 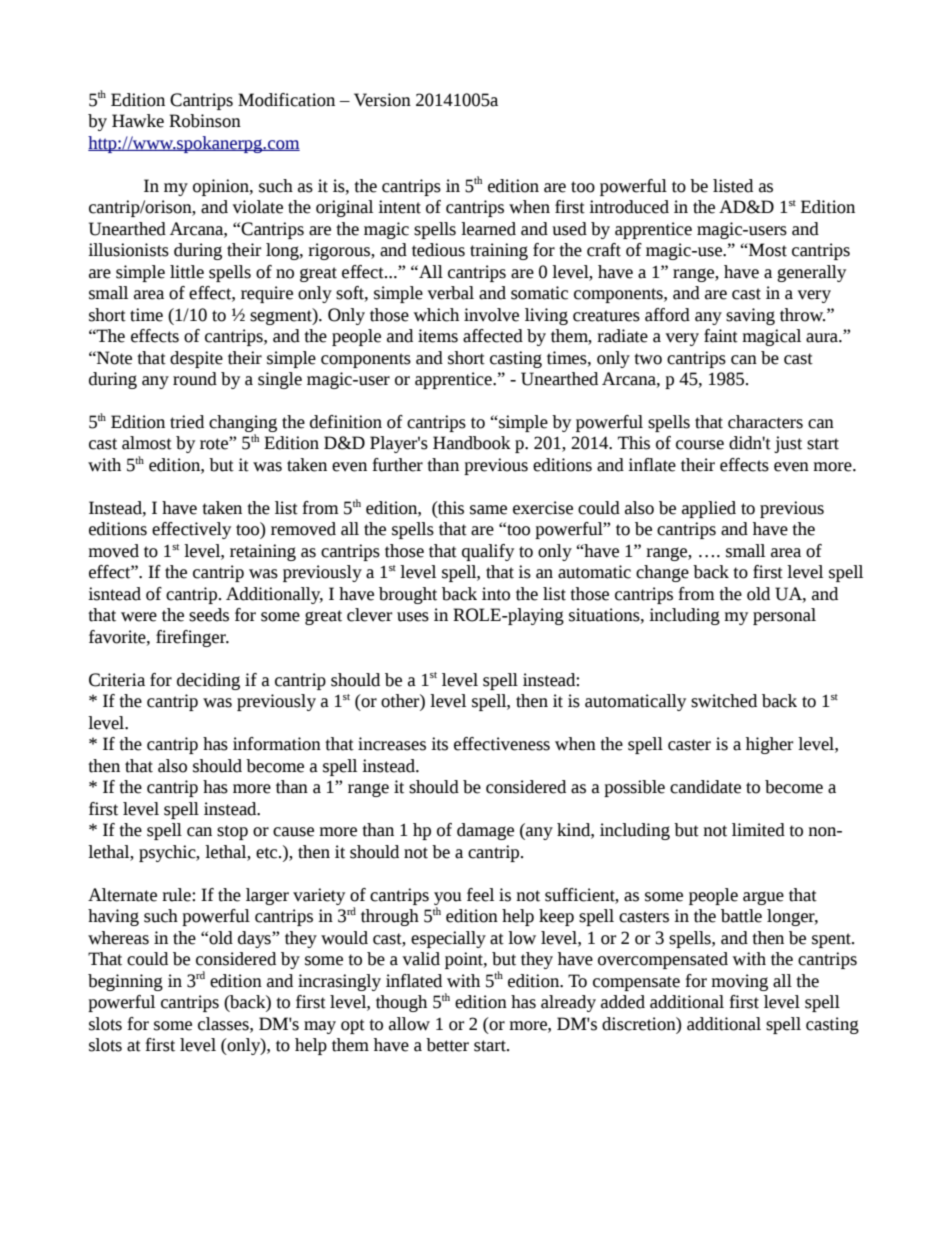 What do you see at coordinates (491, 315) in the image?
I see `involve` at bounding box center [491, 315].
